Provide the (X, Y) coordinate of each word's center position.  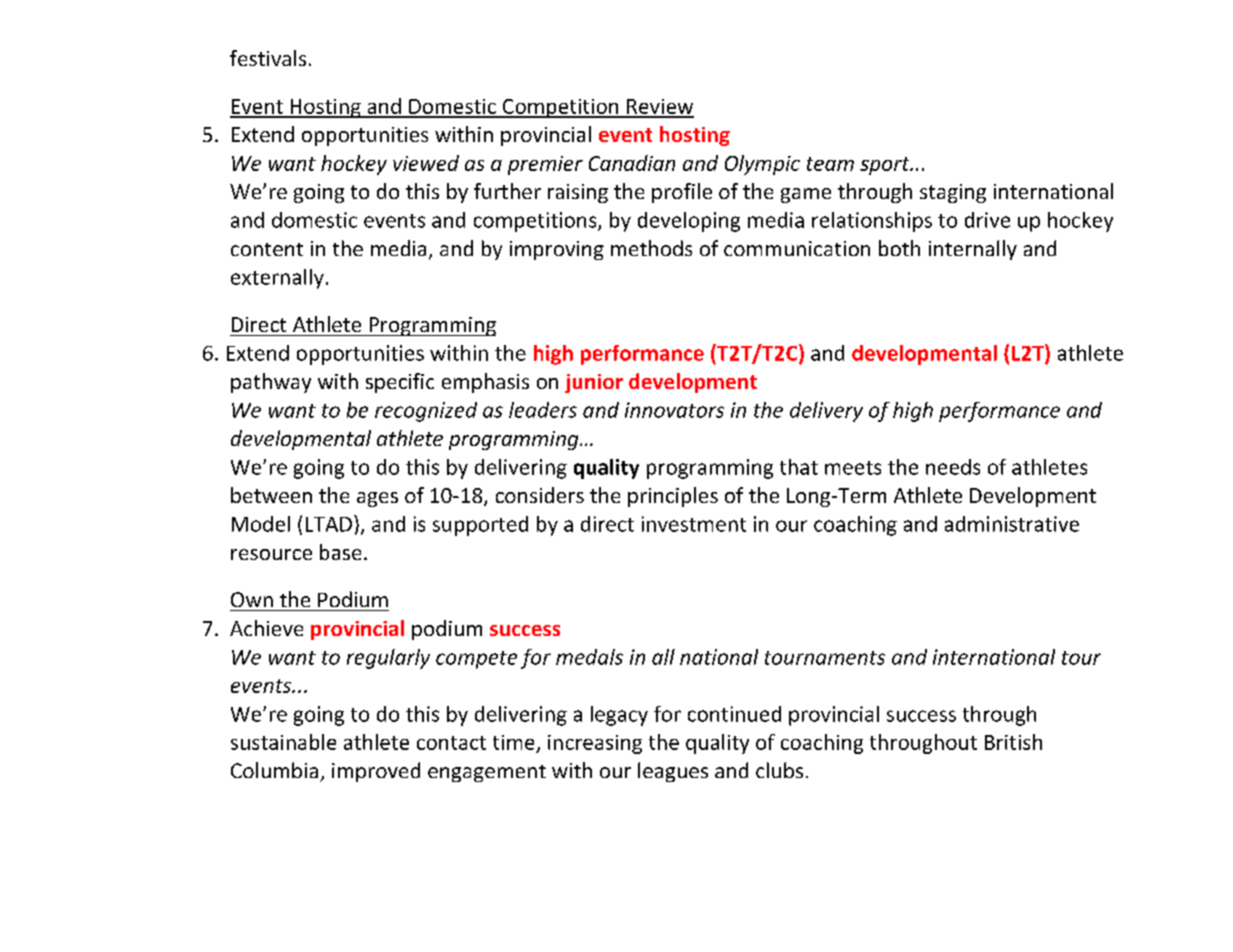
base (340, 552)
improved (376, 772)
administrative (1012, 524)
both (899, 248)
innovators (674, 410)
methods (651, 248)
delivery (826, 412)
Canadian (632, 163)
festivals (268, 58)
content (267, 249)
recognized (426, 412)
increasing (595, 744)
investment (694, 524)
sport (886, 166)
